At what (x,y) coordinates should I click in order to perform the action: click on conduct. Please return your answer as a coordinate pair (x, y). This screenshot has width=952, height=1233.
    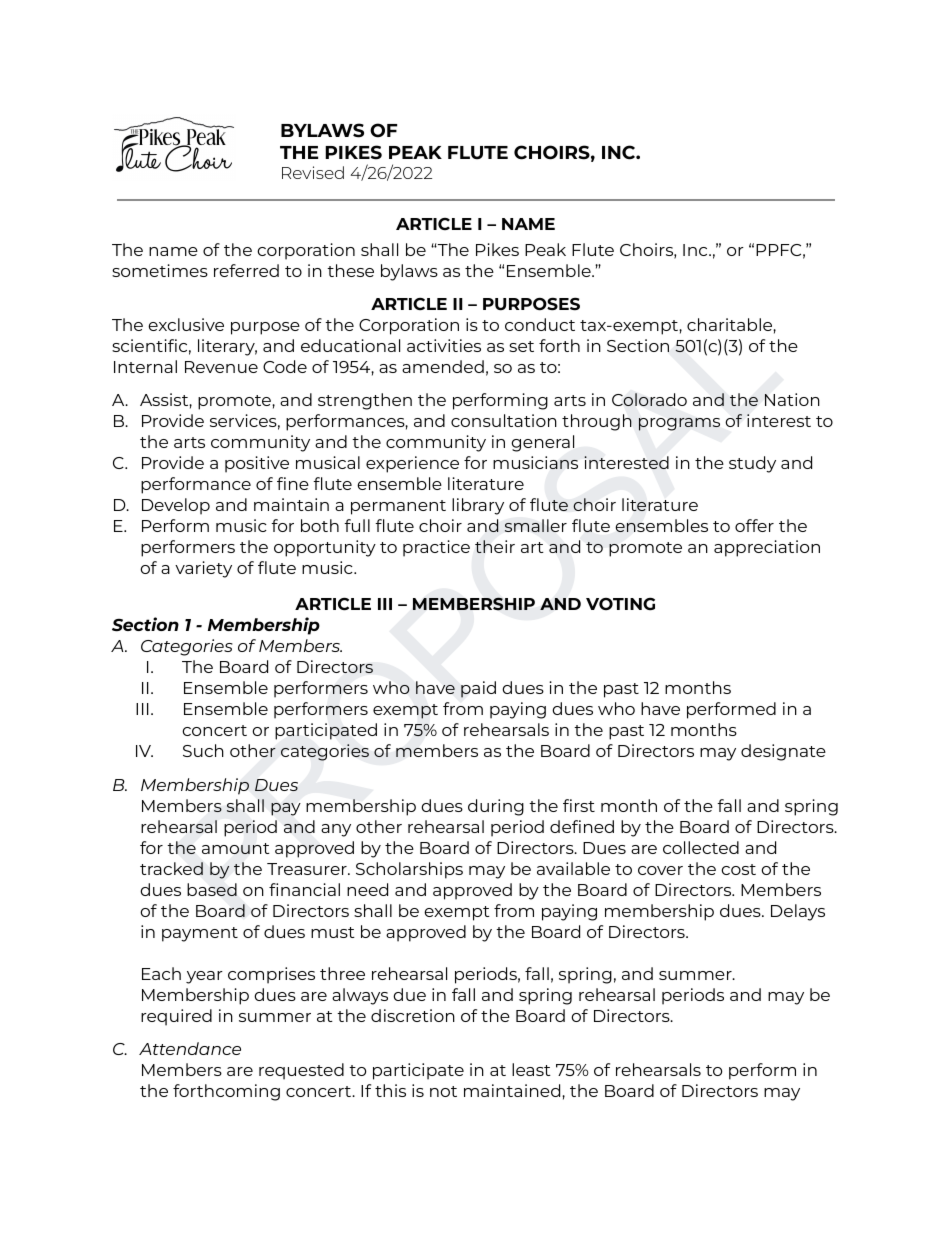
    Looking at the image, I should click on (540, 324).
